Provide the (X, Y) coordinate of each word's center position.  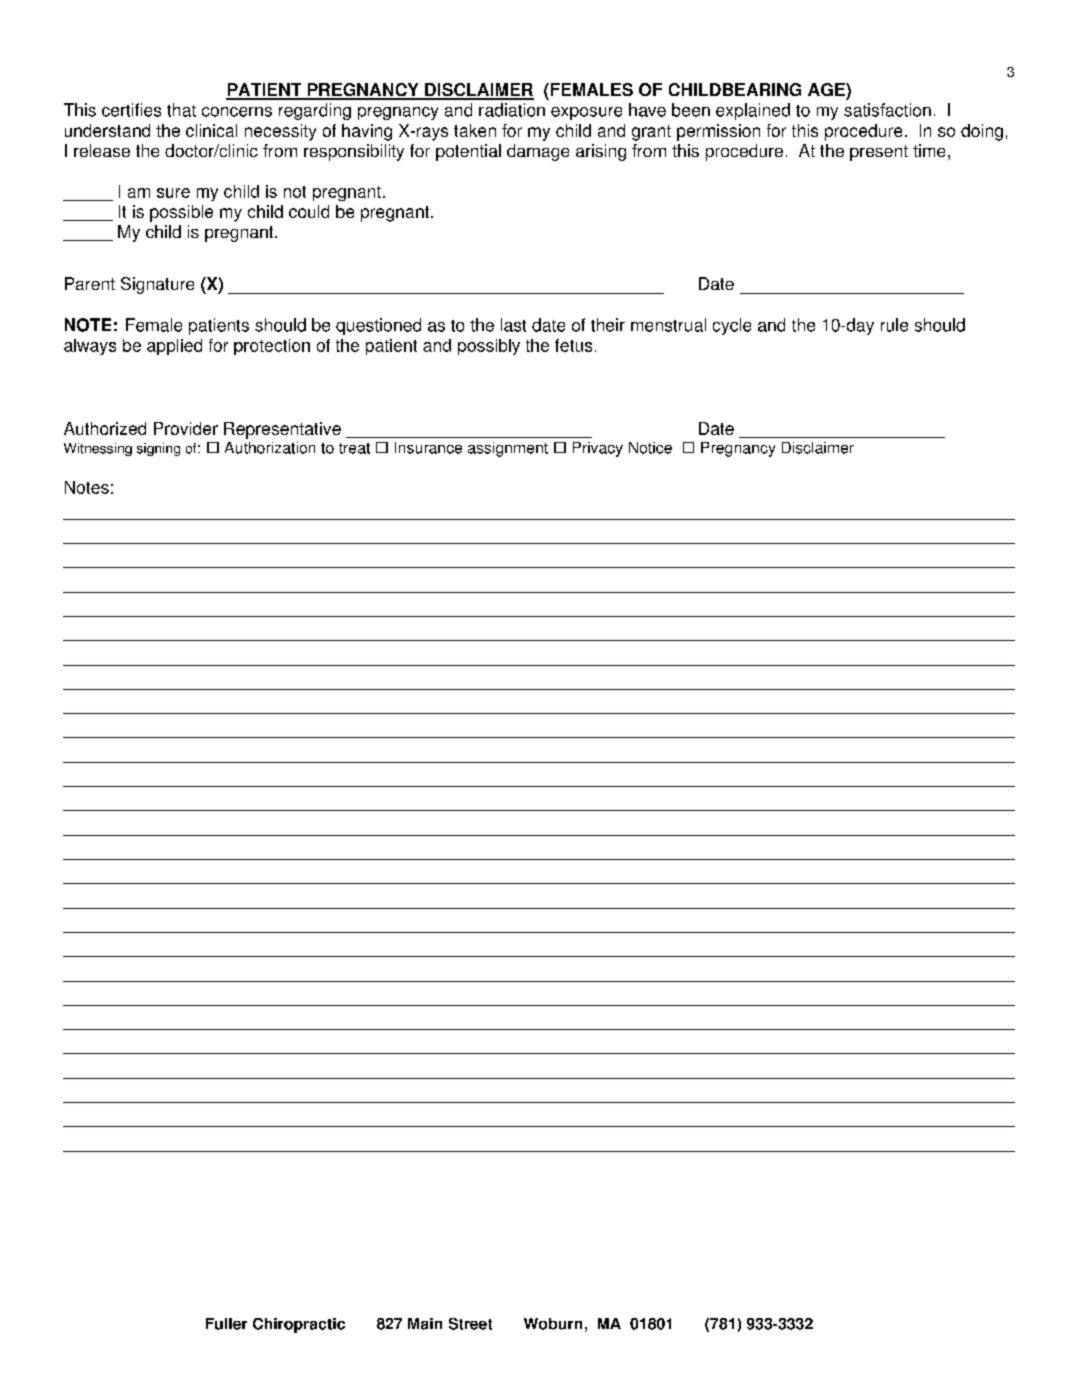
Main (425, 1324)
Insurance (428, 448)
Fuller (226, 1324)
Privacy (598, 449)
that (181, 110)
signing (158, 449)
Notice (650, 448)
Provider (186, 428)
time (929, 150)
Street (470, 1324)
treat (354, 448)
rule (894, 325)
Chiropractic (299, 1325)
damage (538, 152)
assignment (508, 449)
